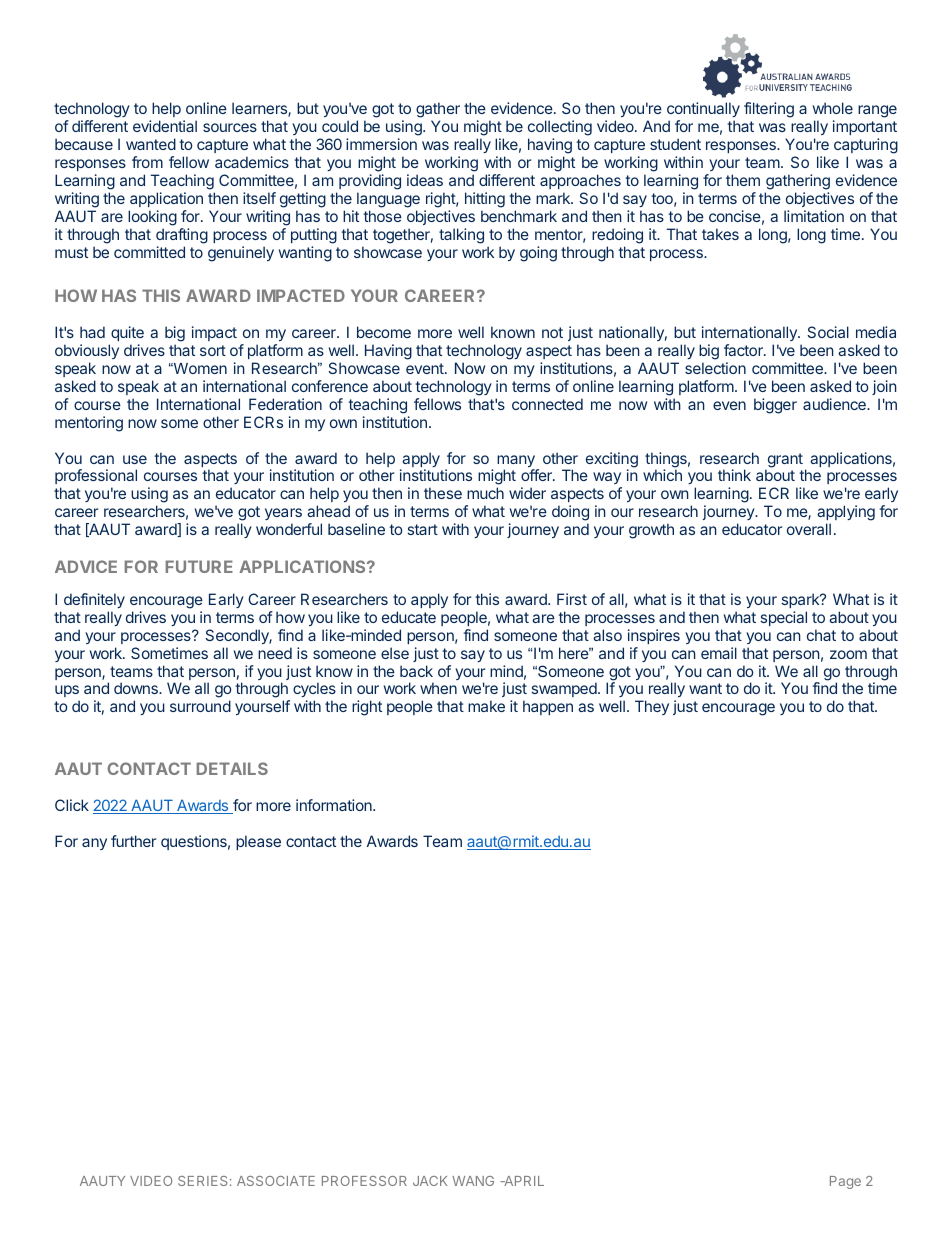 This screenshot has height=1233, width=952. I want to click on They, so click(652, 707).
